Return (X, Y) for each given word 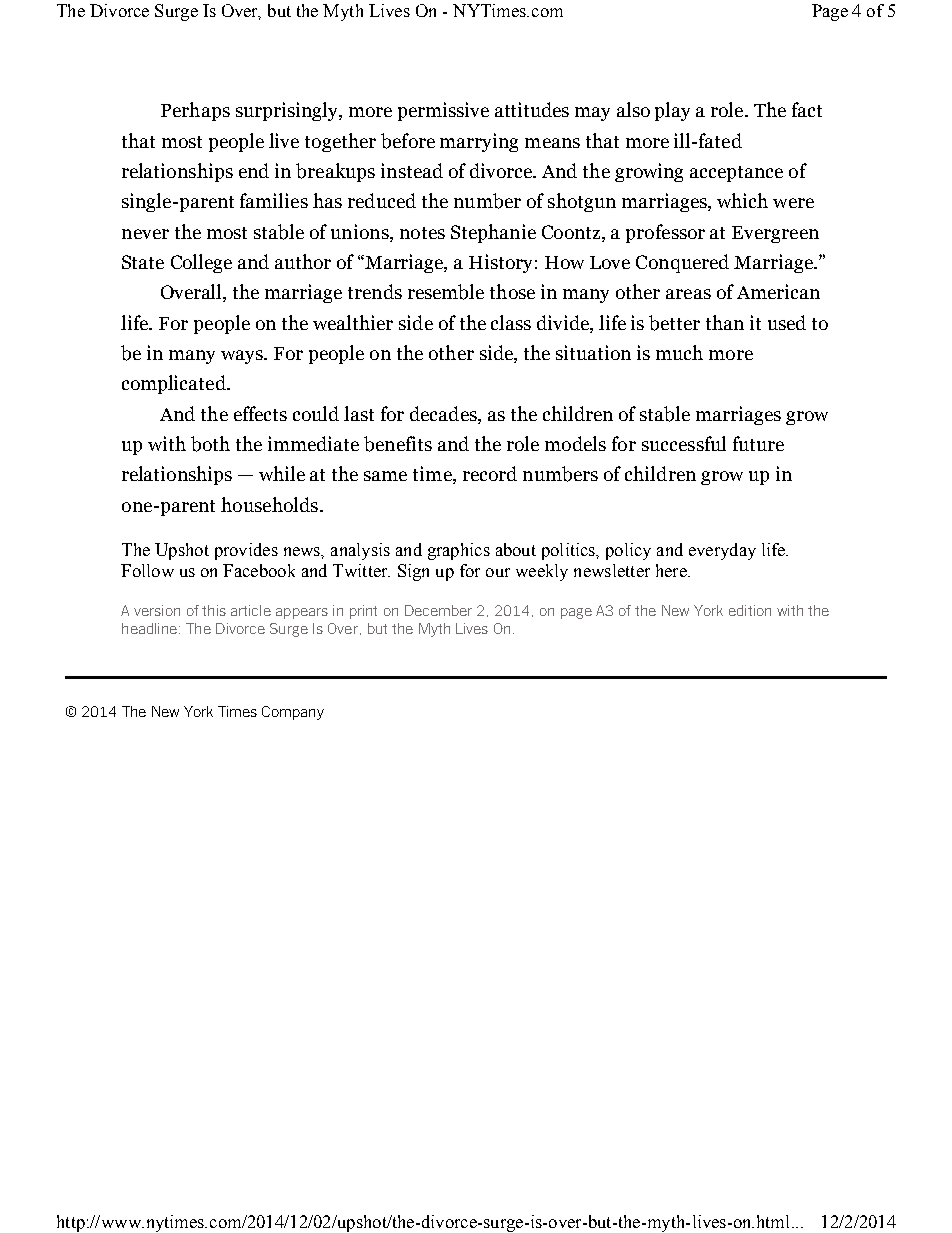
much (679, 352)
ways (243, 357)
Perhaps (195, 111)
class (511, 322)
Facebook (259, 570)
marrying (479, 142)
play (672, 111)
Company (293, 713)
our (498, 572)
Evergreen (775, 234)
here (672, 570)
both (210, 444)
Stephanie (493, 233)
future (758, 443)
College (201, 263)
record (490, 473)
